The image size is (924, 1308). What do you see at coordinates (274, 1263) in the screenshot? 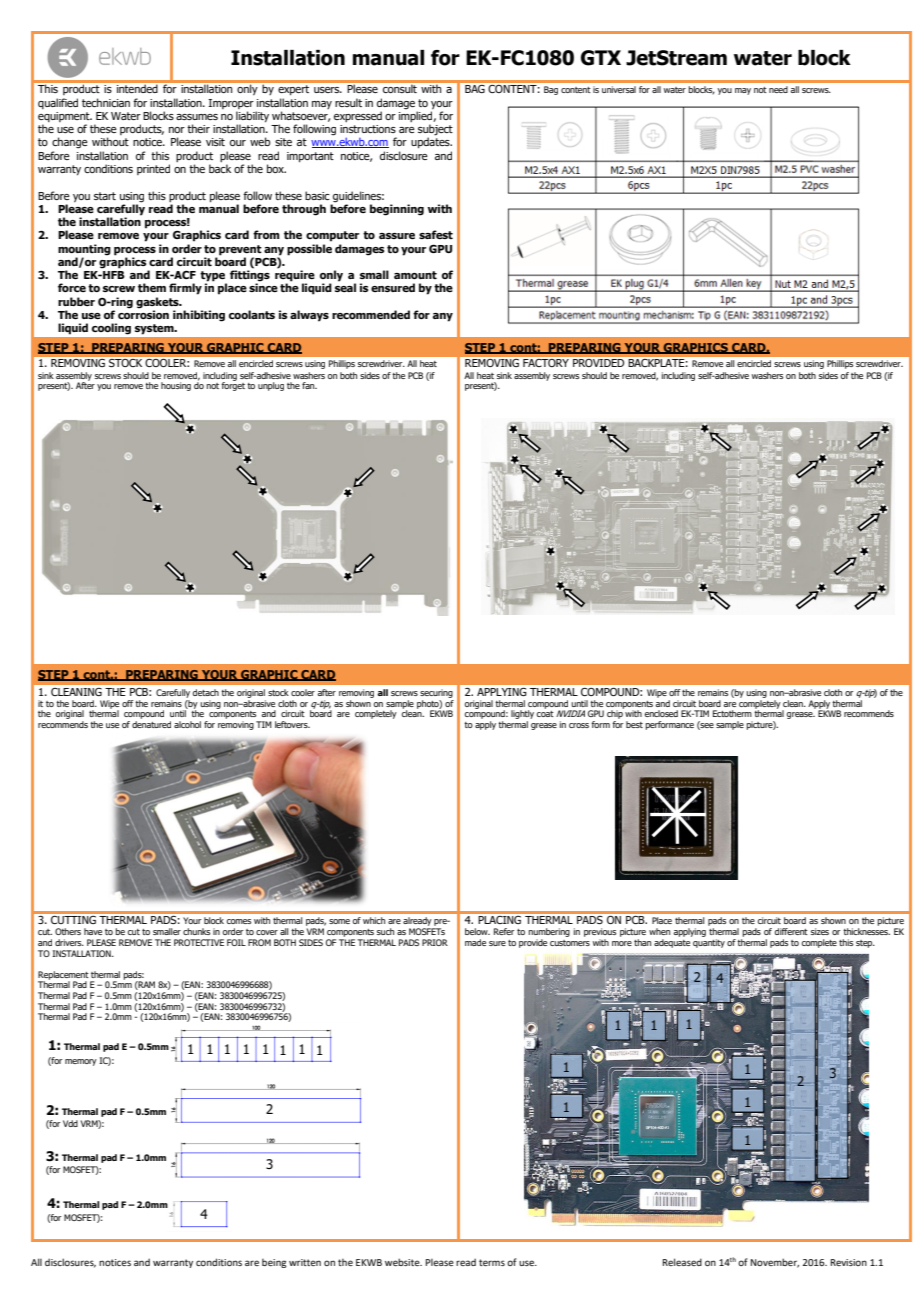
I see `being` at bounding box center [274, 1263].
